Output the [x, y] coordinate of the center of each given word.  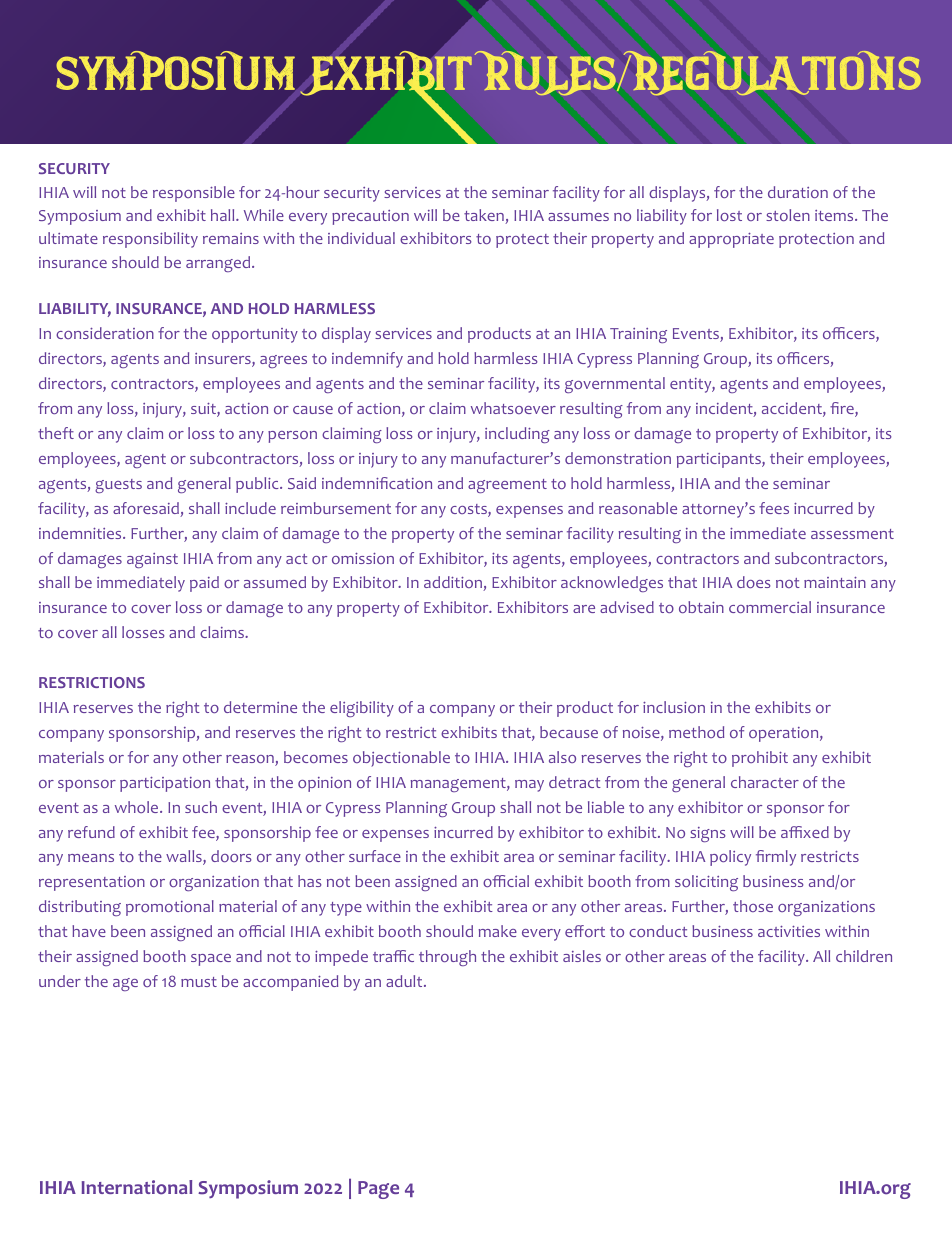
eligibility [362, 709]
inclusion [674, 707]
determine [260, 707]
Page [378, 1190]
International [137, 1187]
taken [485, 216]
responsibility [150, 240]
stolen [788, 215]
